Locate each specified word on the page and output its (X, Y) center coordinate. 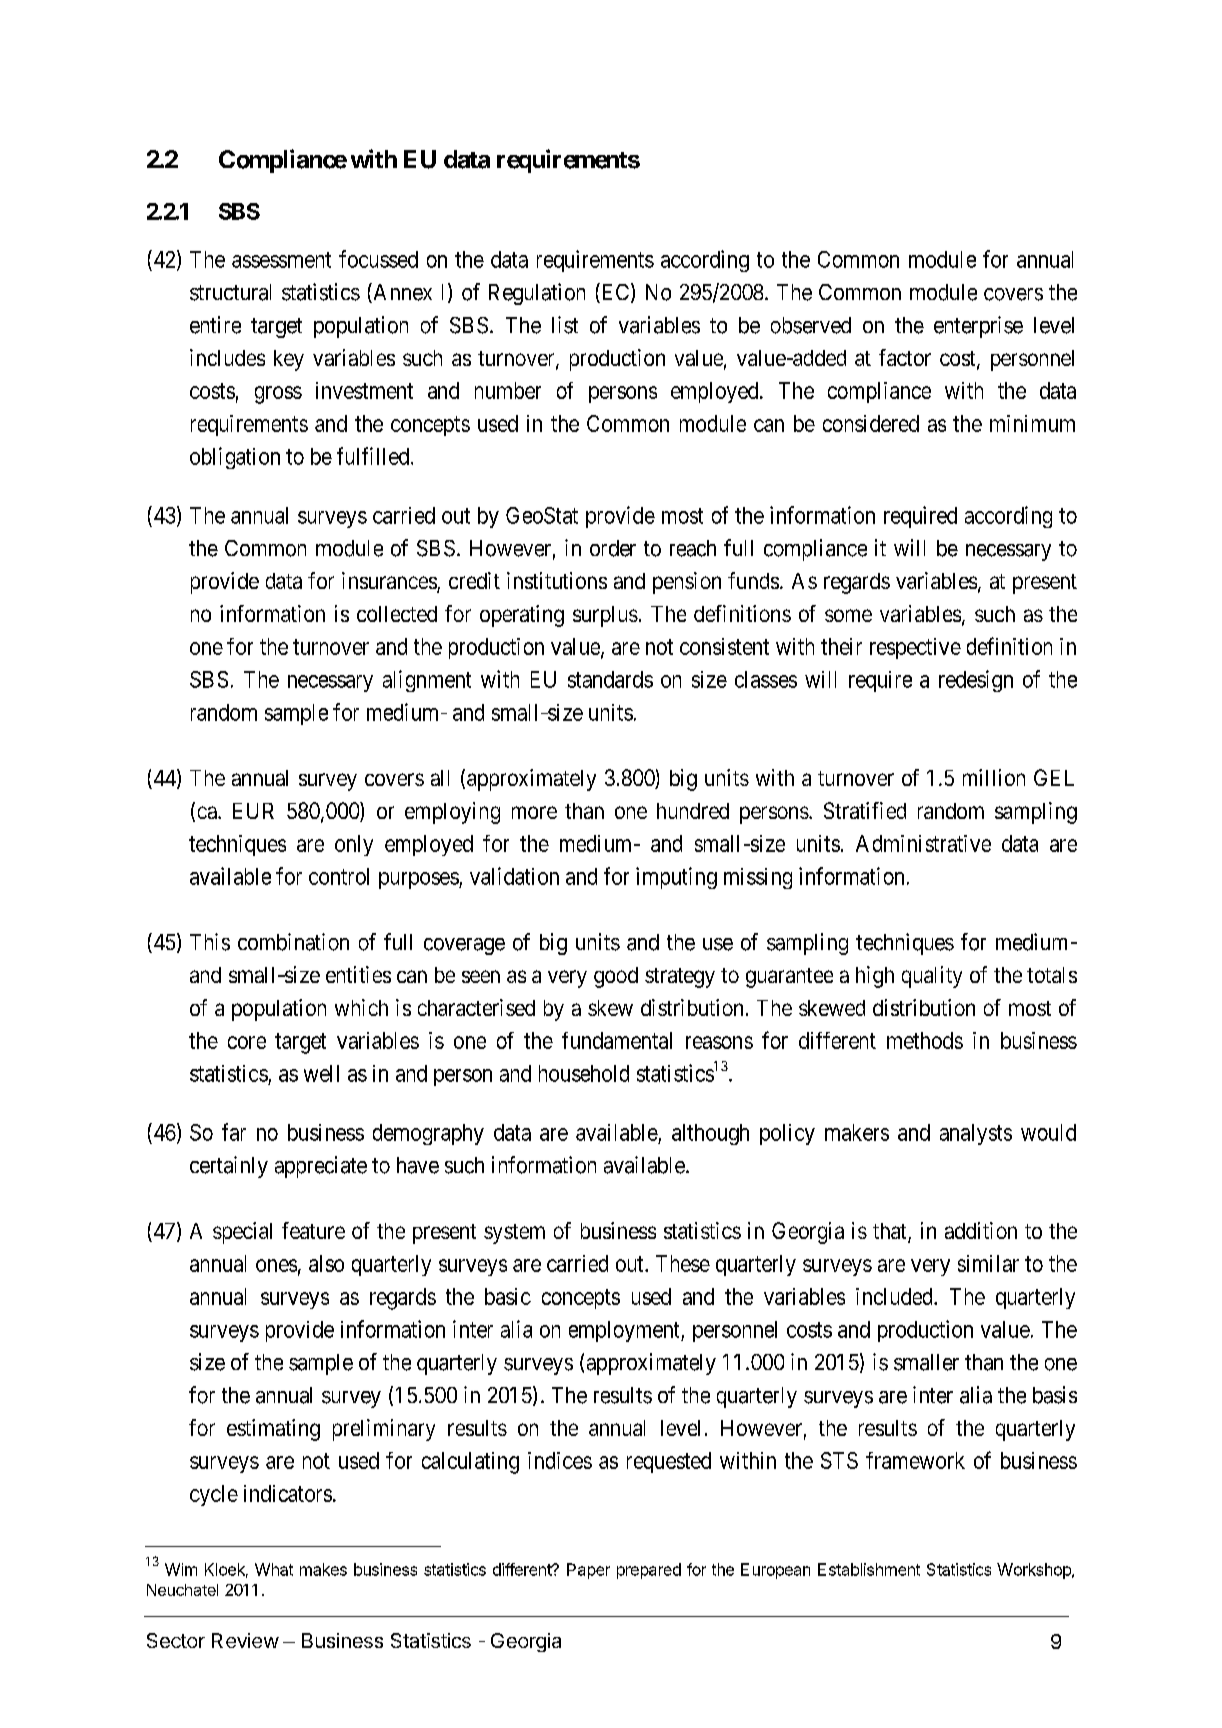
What (274, 1569)
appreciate (321, 1167)
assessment (281, 260)
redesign (976, 681)
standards (610, 679)
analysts (976, 1134)
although (710, 1134)
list (565, 325)
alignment (427, 681)
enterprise (978, 327)
